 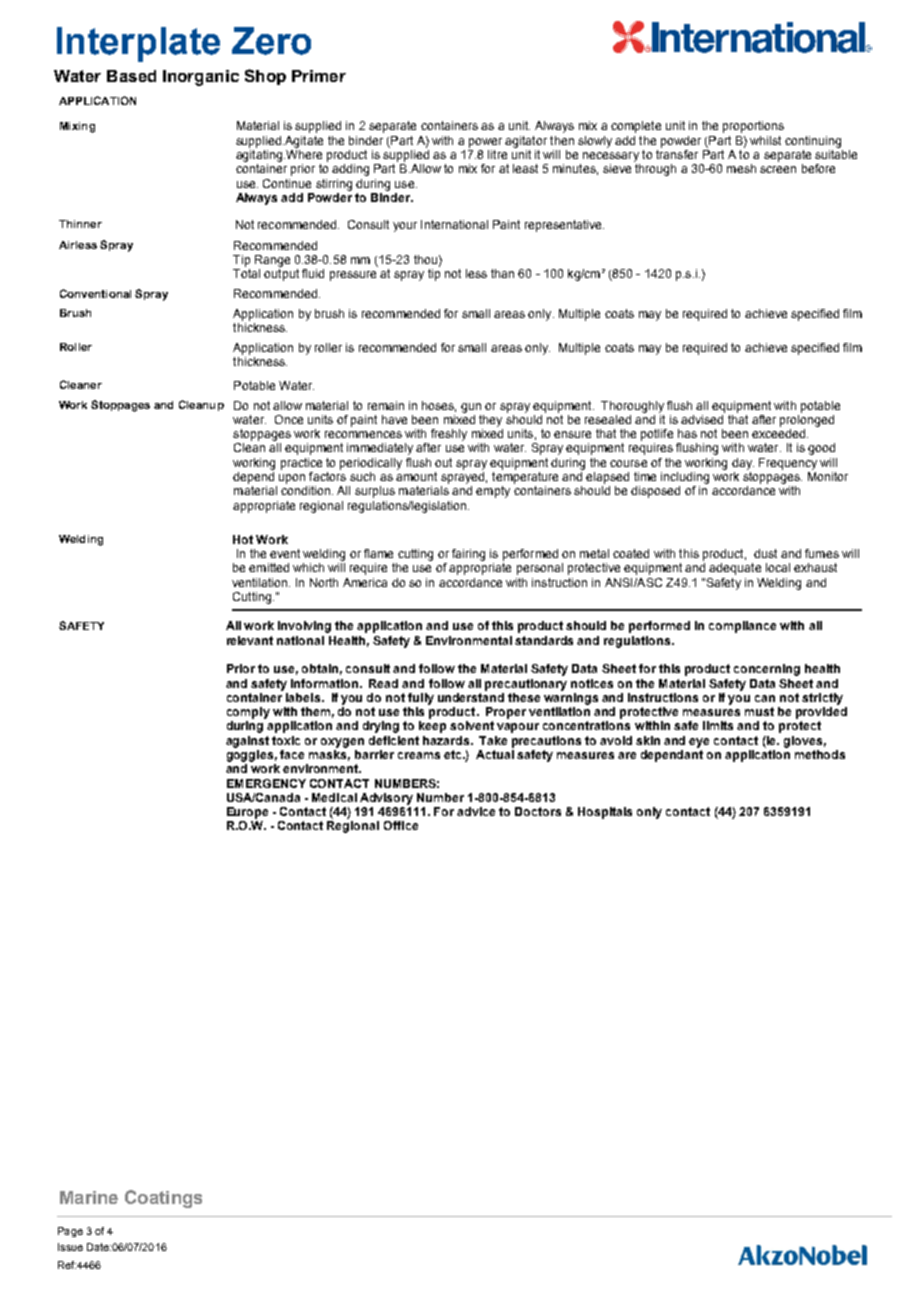 I want to click on power, so click(x=485, y=143).
